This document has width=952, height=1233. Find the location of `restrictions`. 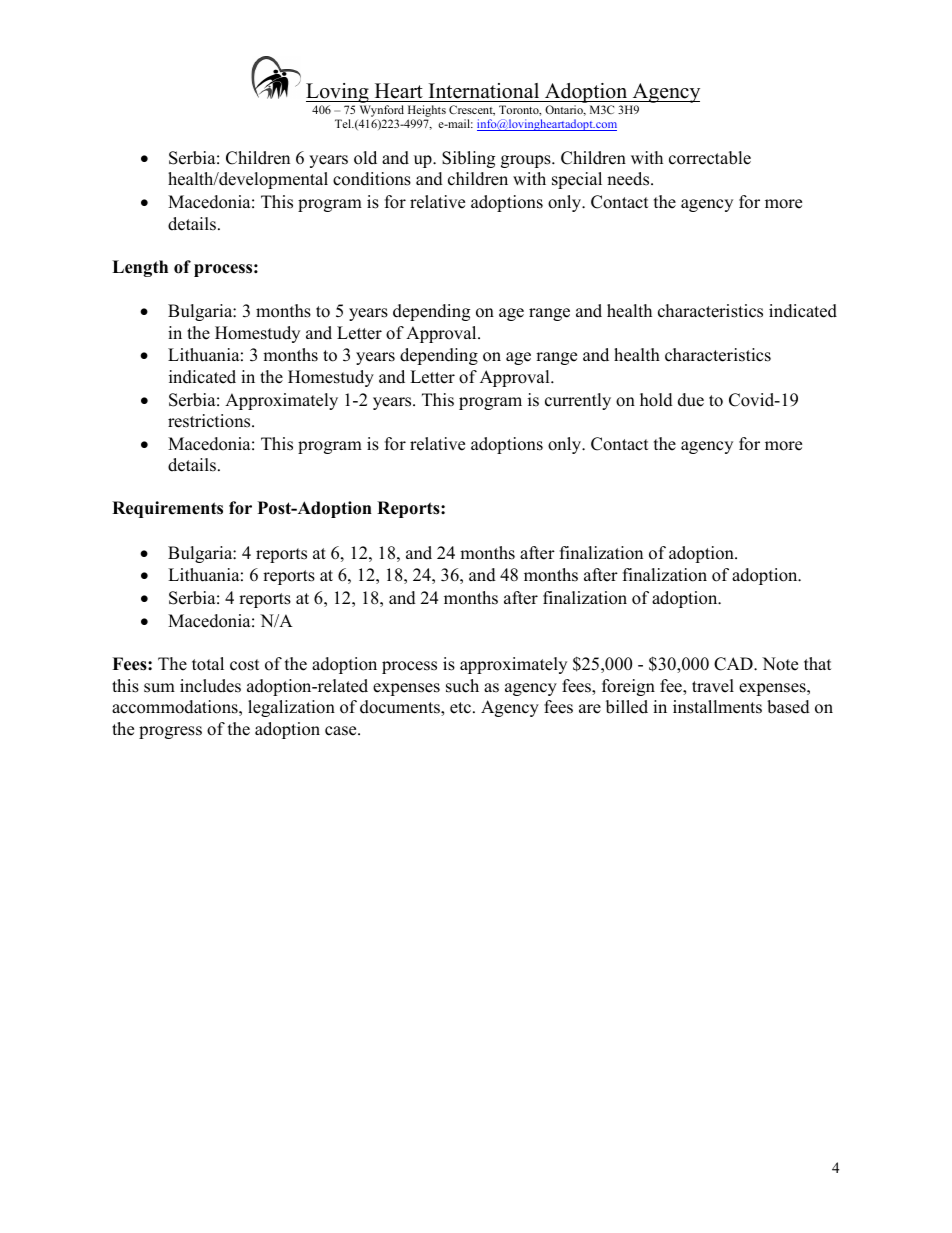

restrictions is located at coordinates (210, 421).
